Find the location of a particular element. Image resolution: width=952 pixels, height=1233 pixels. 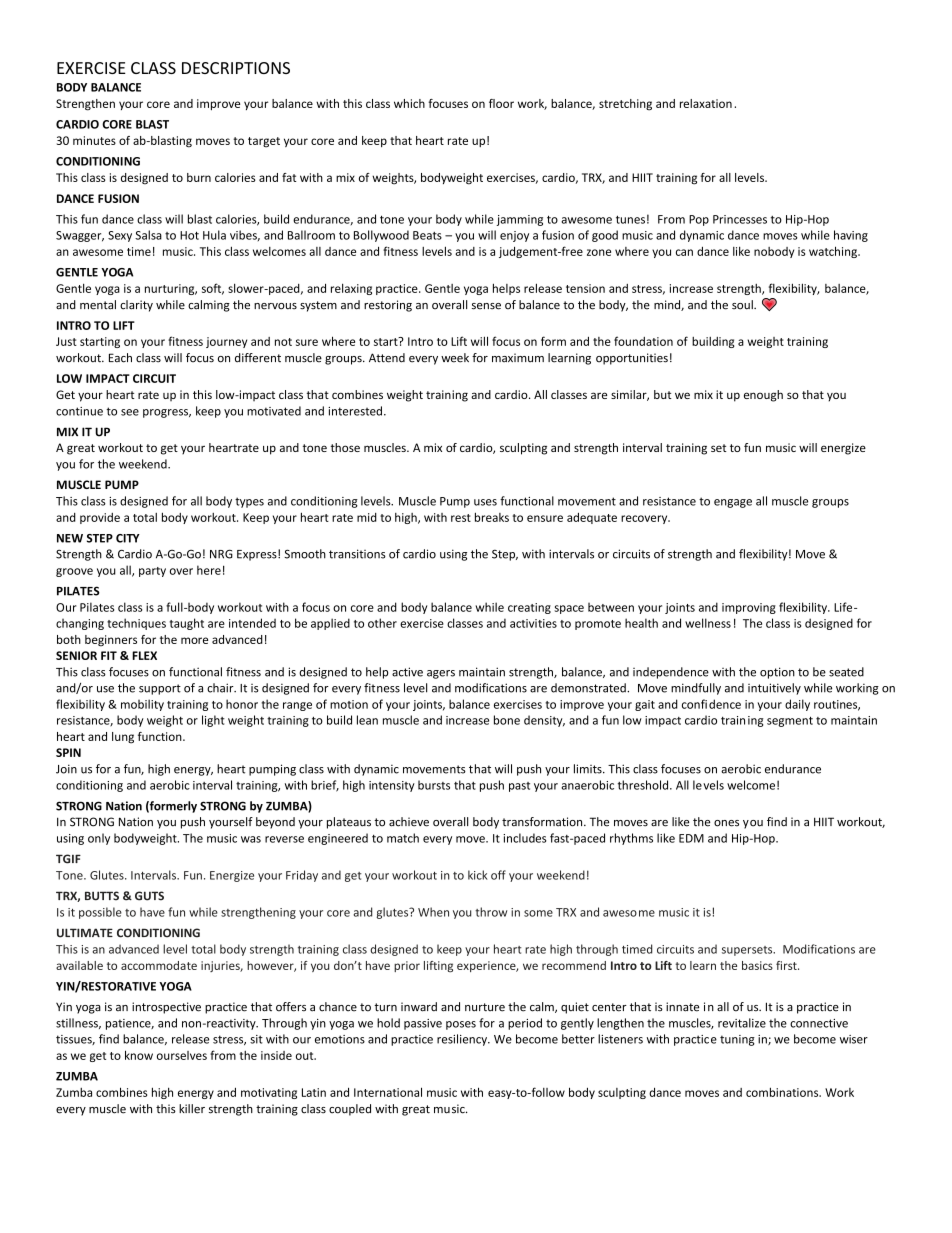

maximum is located at coordinates (518, 357).
